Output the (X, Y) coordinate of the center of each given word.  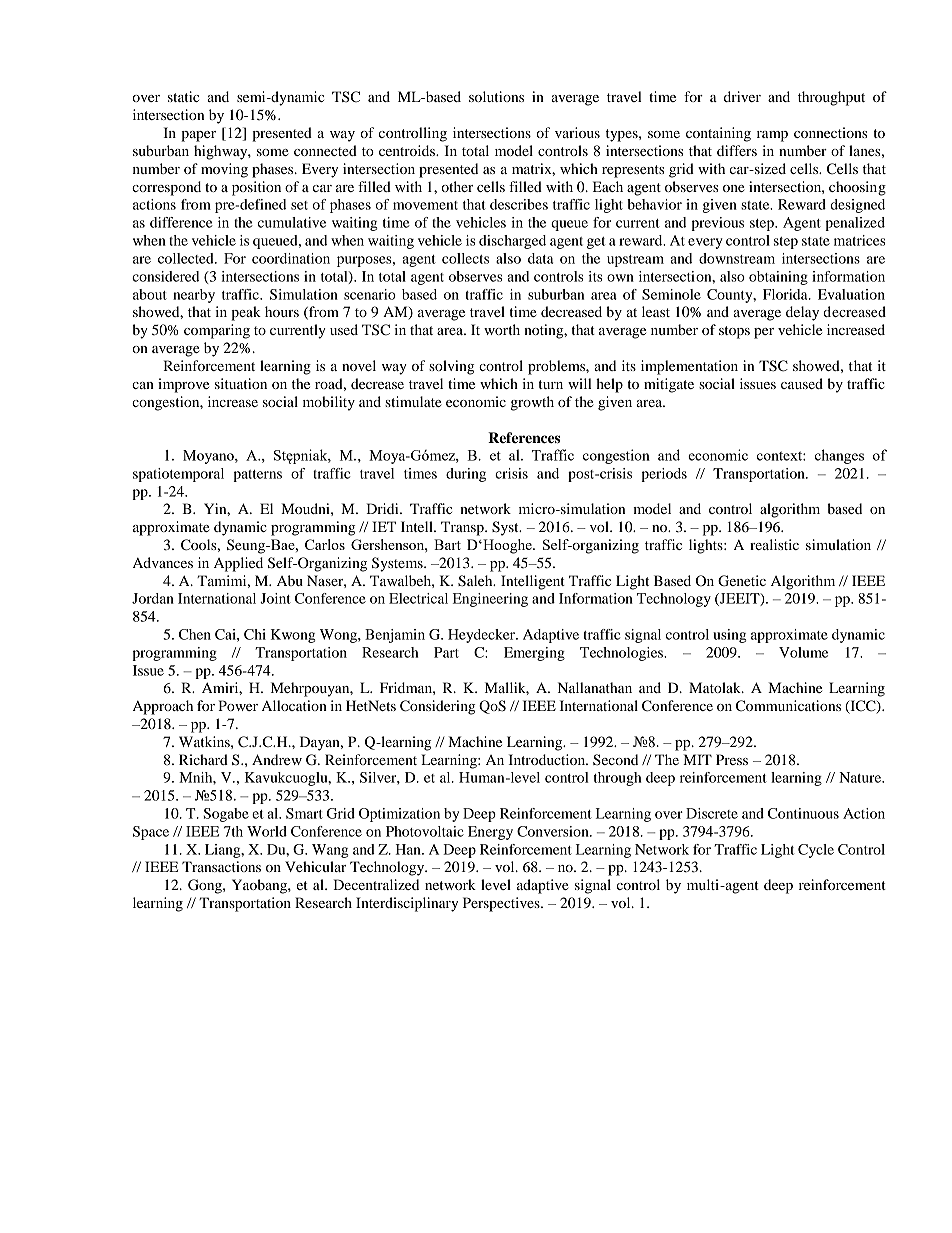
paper (198, 136)
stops (734, 332)
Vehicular (315, 866)
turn (550, 384)
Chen (195, 634)
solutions (496, 96)
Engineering (490, 600)
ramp (772, 136)
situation (241, 383)
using (729, 636)
